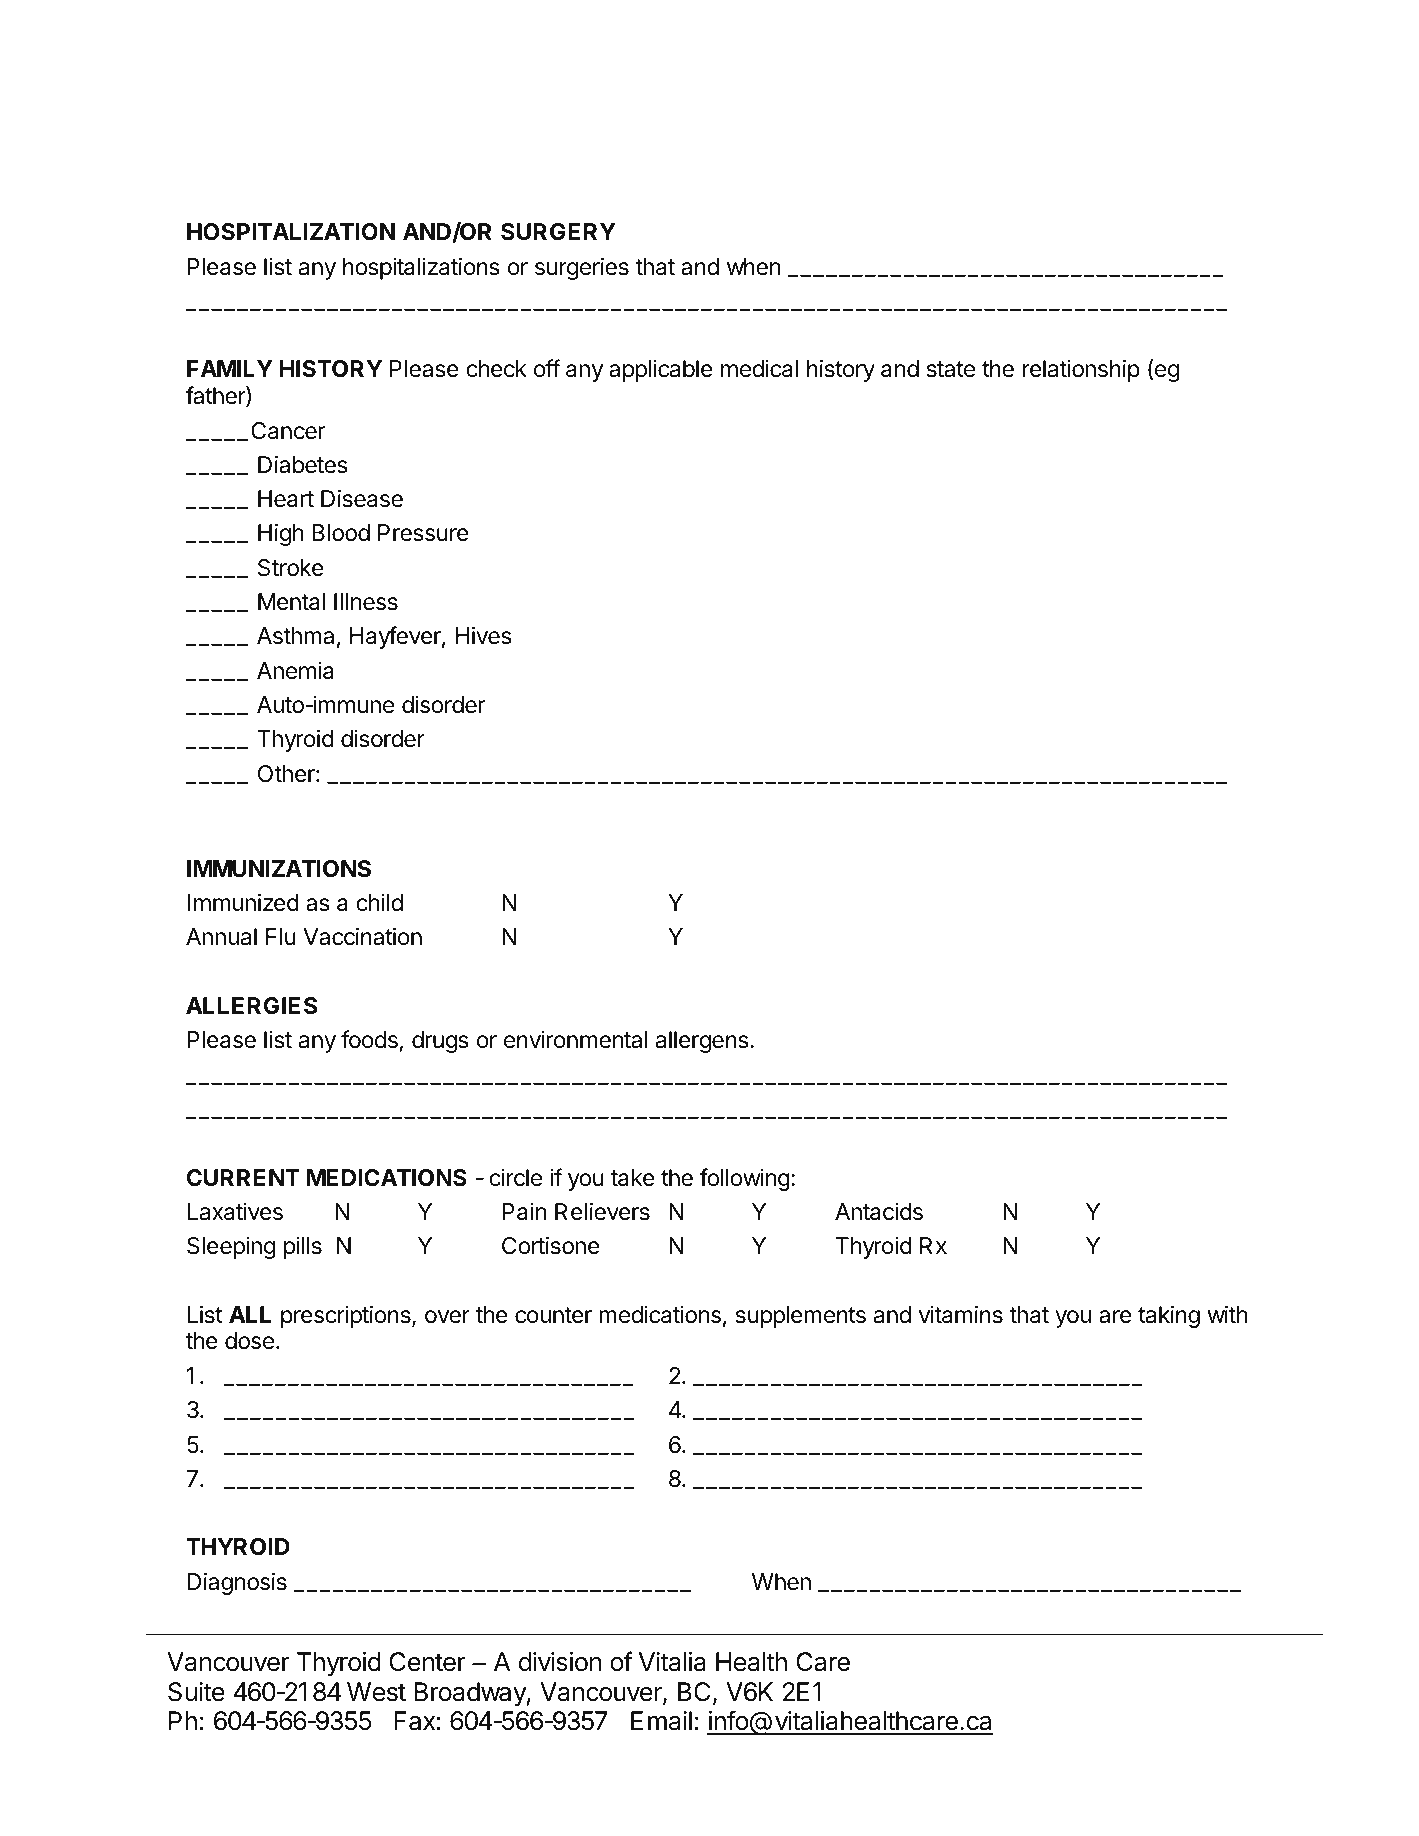 This screenshot has height=1836, width=1419. What do you see at coordinates (1081, 370) in the screenshot?
I see `relationship` at bounding box center [1081, 370].
